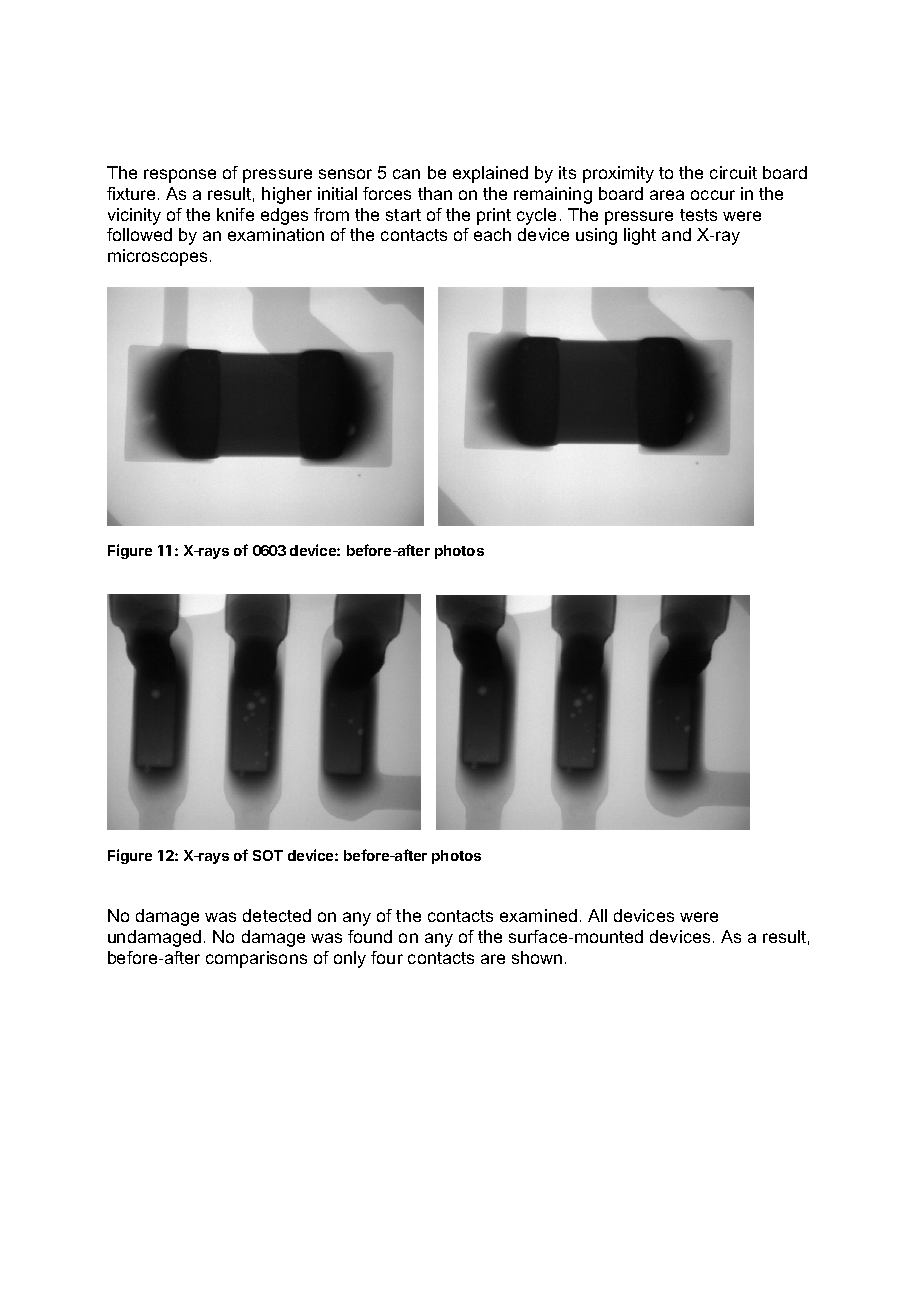 The image size is (924, 1308). I want to click on All, so click(597, 915).
